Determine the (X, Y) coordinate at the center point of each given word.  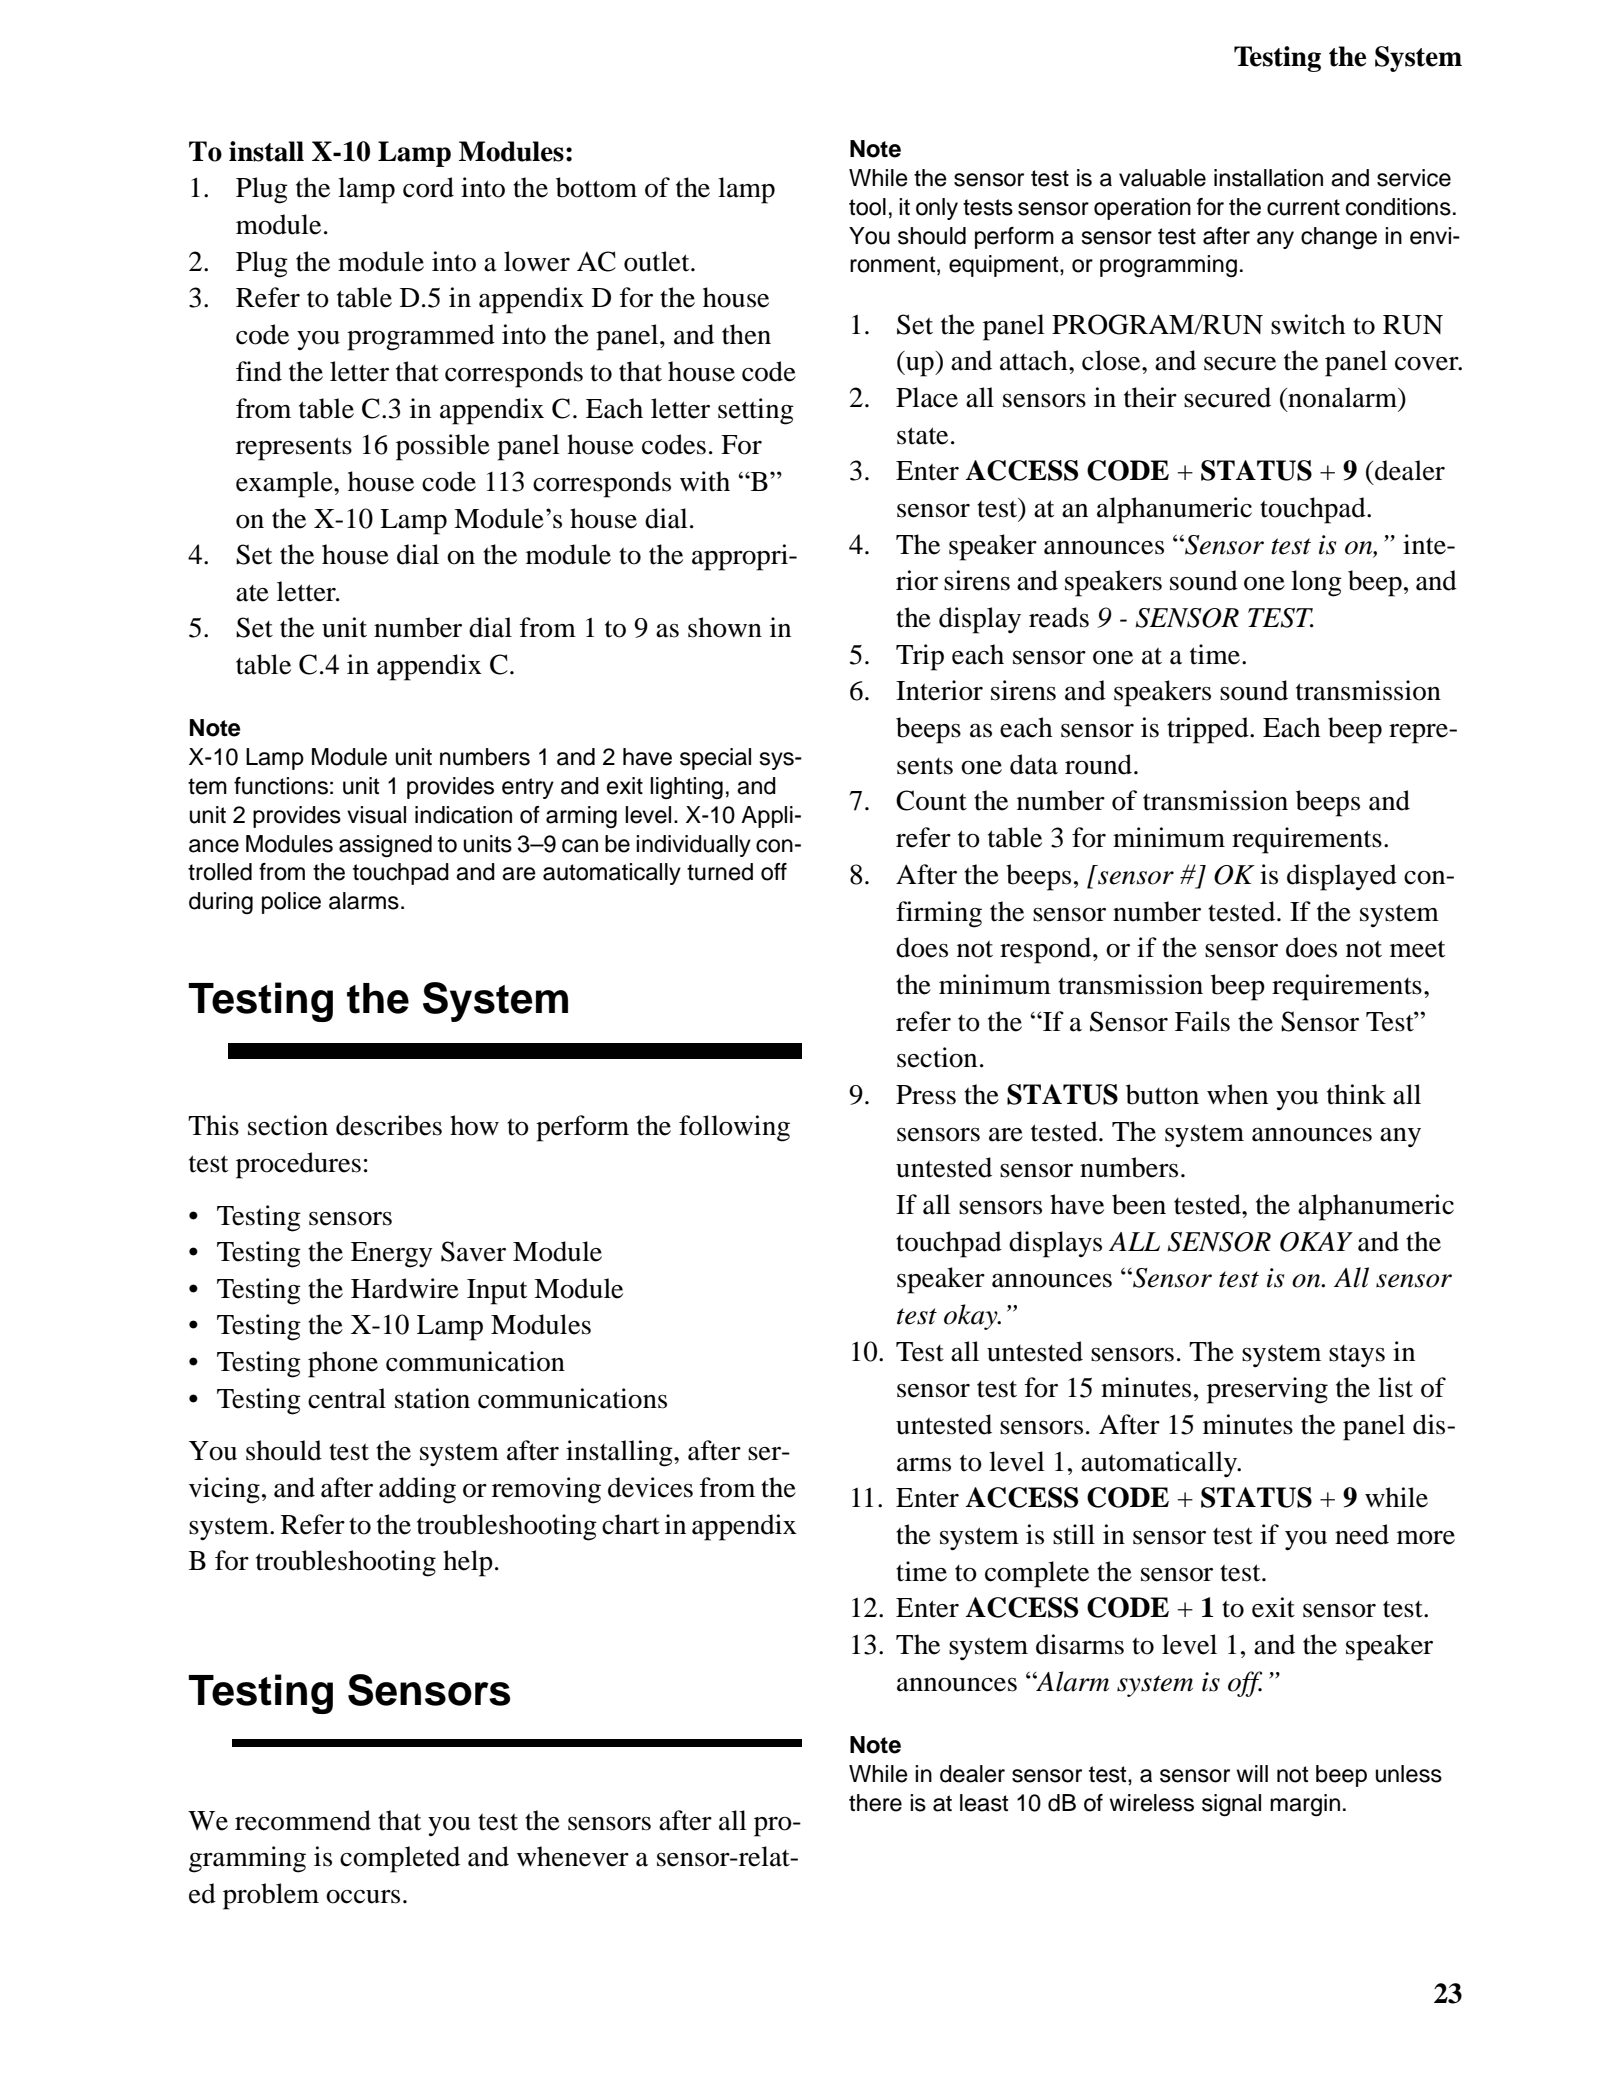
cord (428, 187)
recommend (303, 1820)
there (875, 1803)
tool (867, 207)
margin (1305, 1805)
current (1303, 207)
